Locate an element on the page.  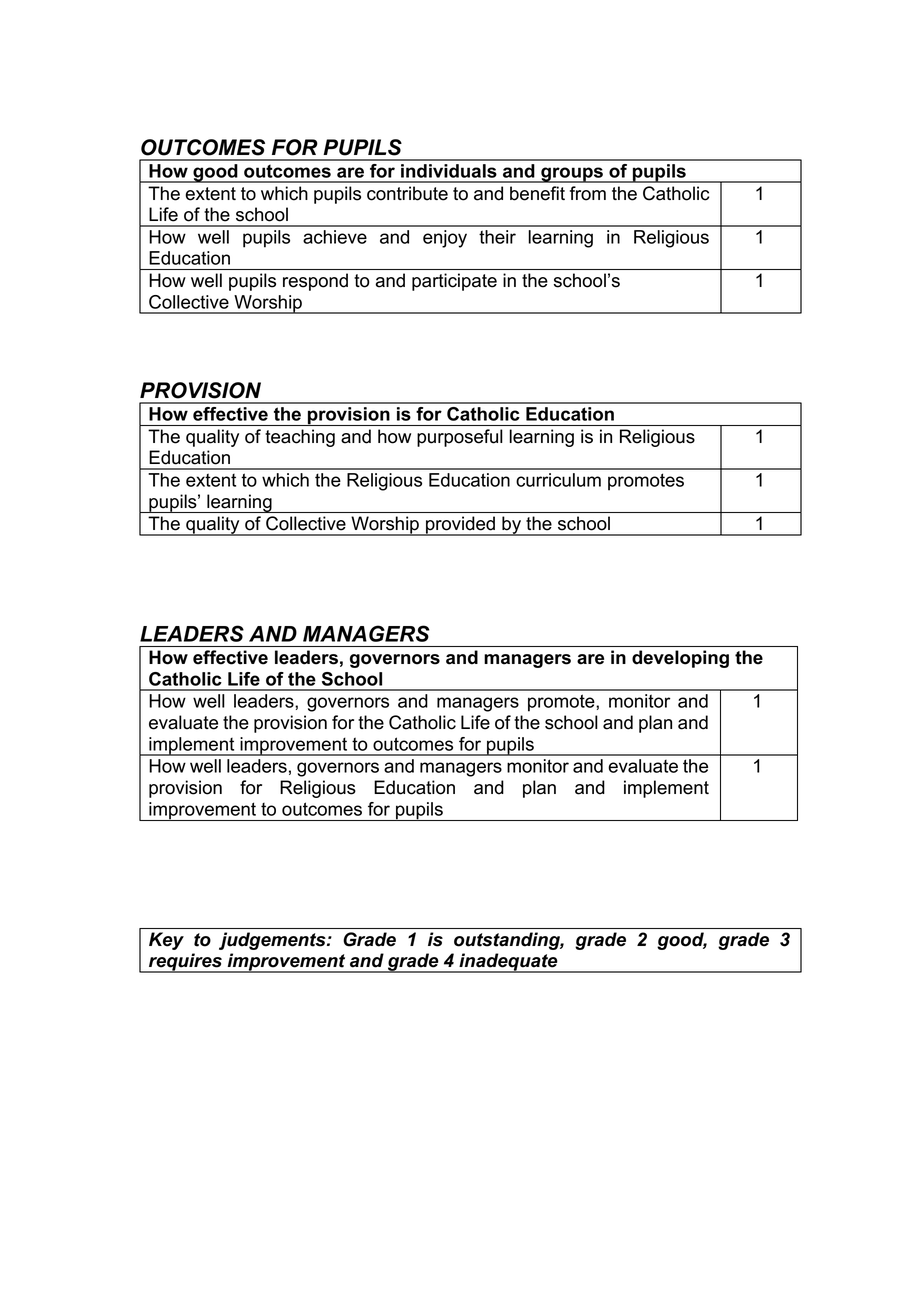
from is located at coordinates (588, 193).
